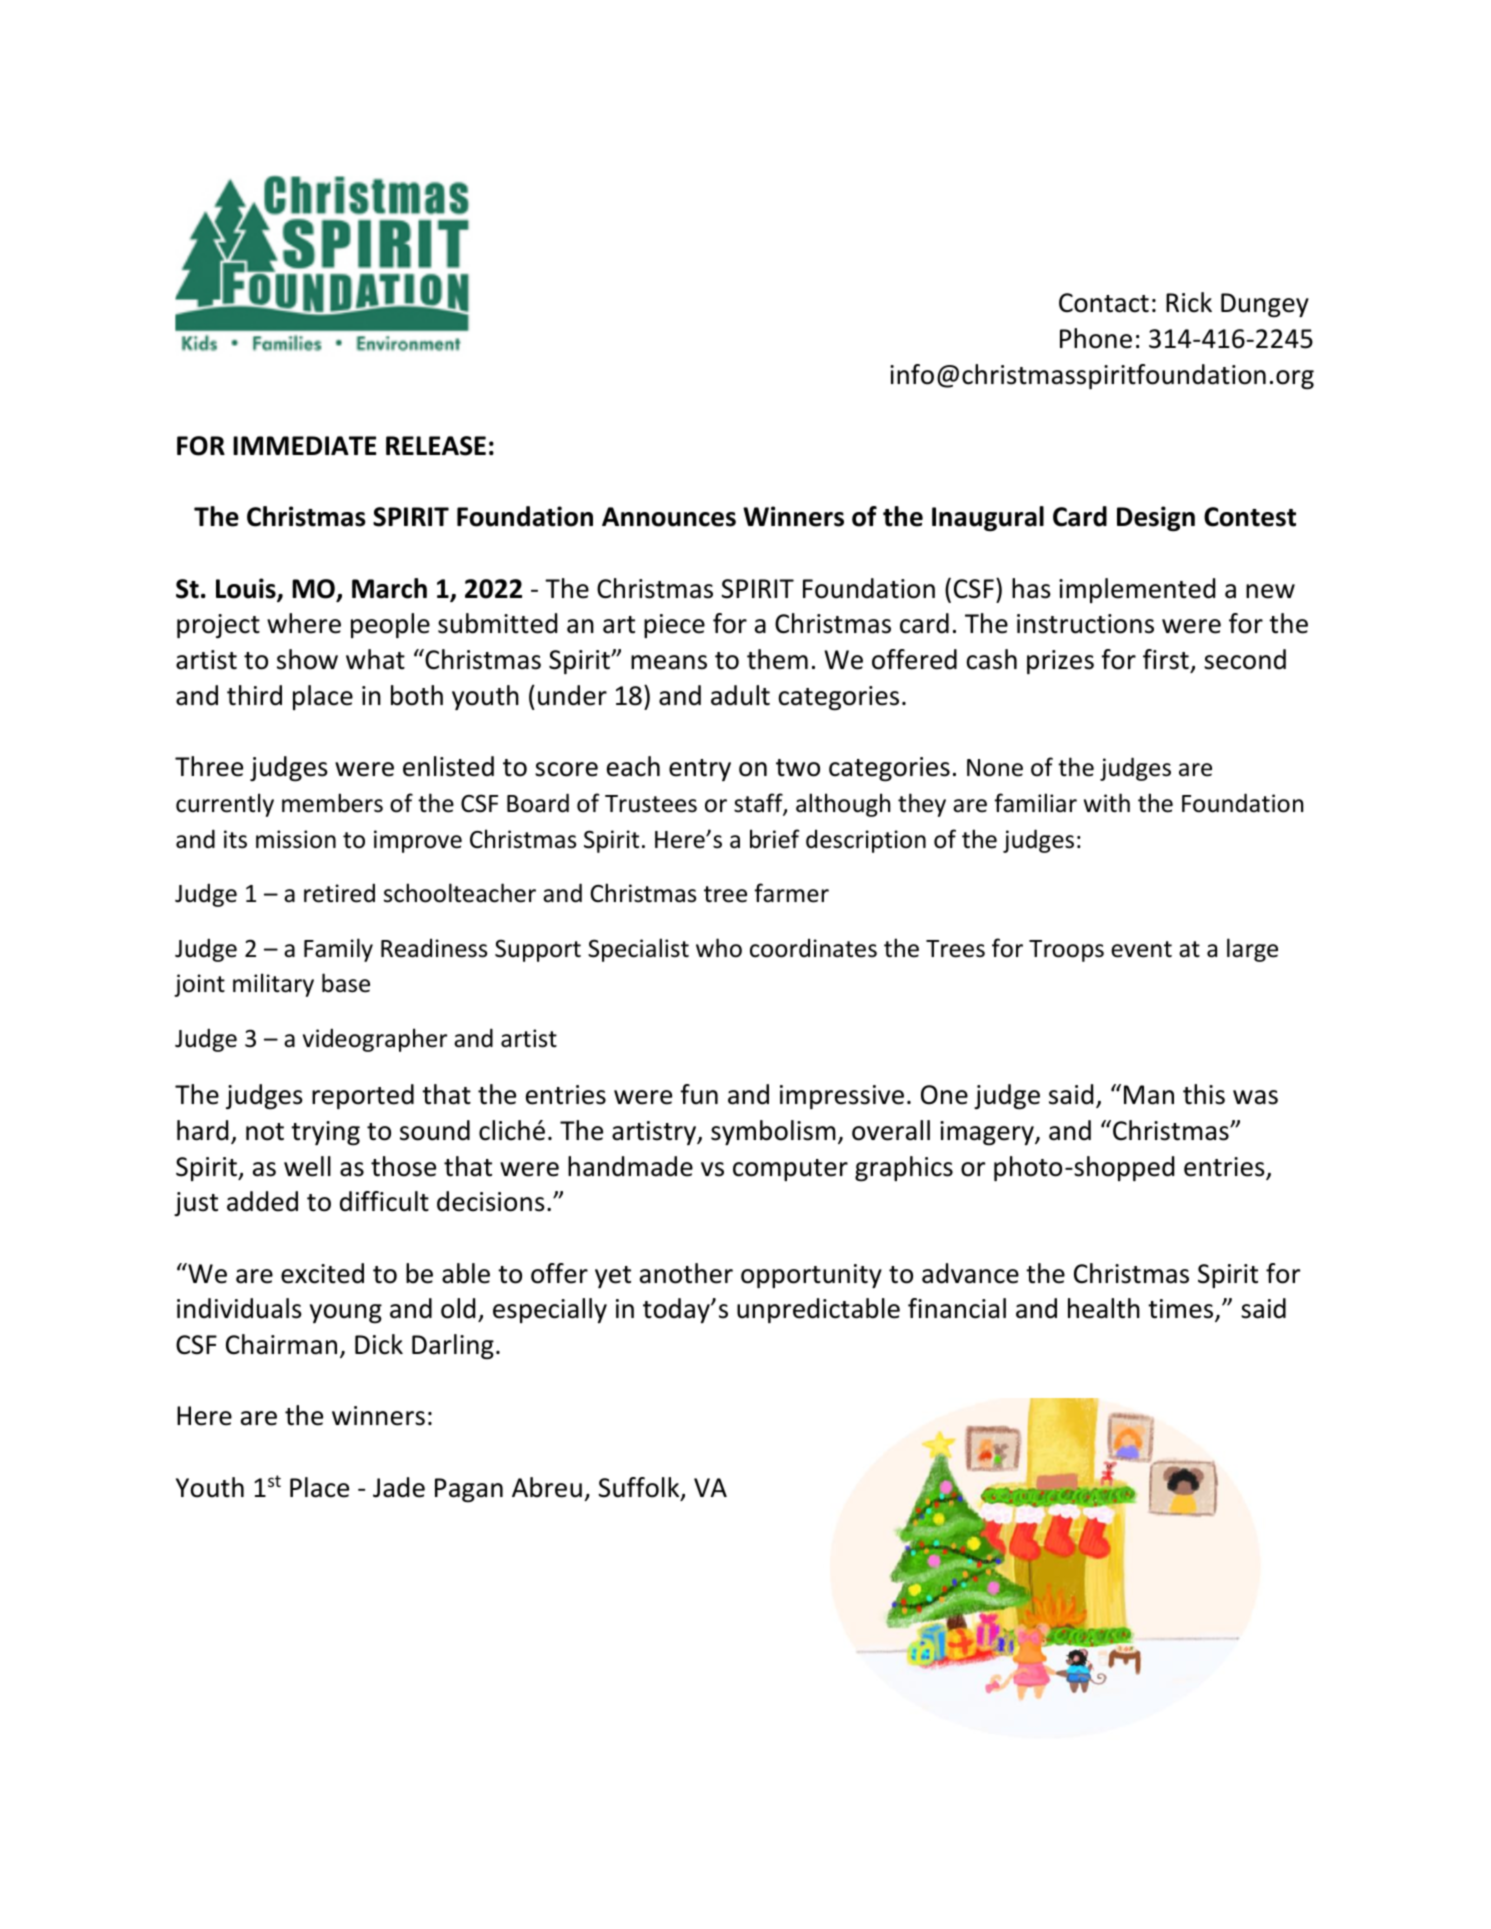  What do you see at coordinates (1182, 1310) in the page?
I see `times` at bounding box center [1182, 1310].
